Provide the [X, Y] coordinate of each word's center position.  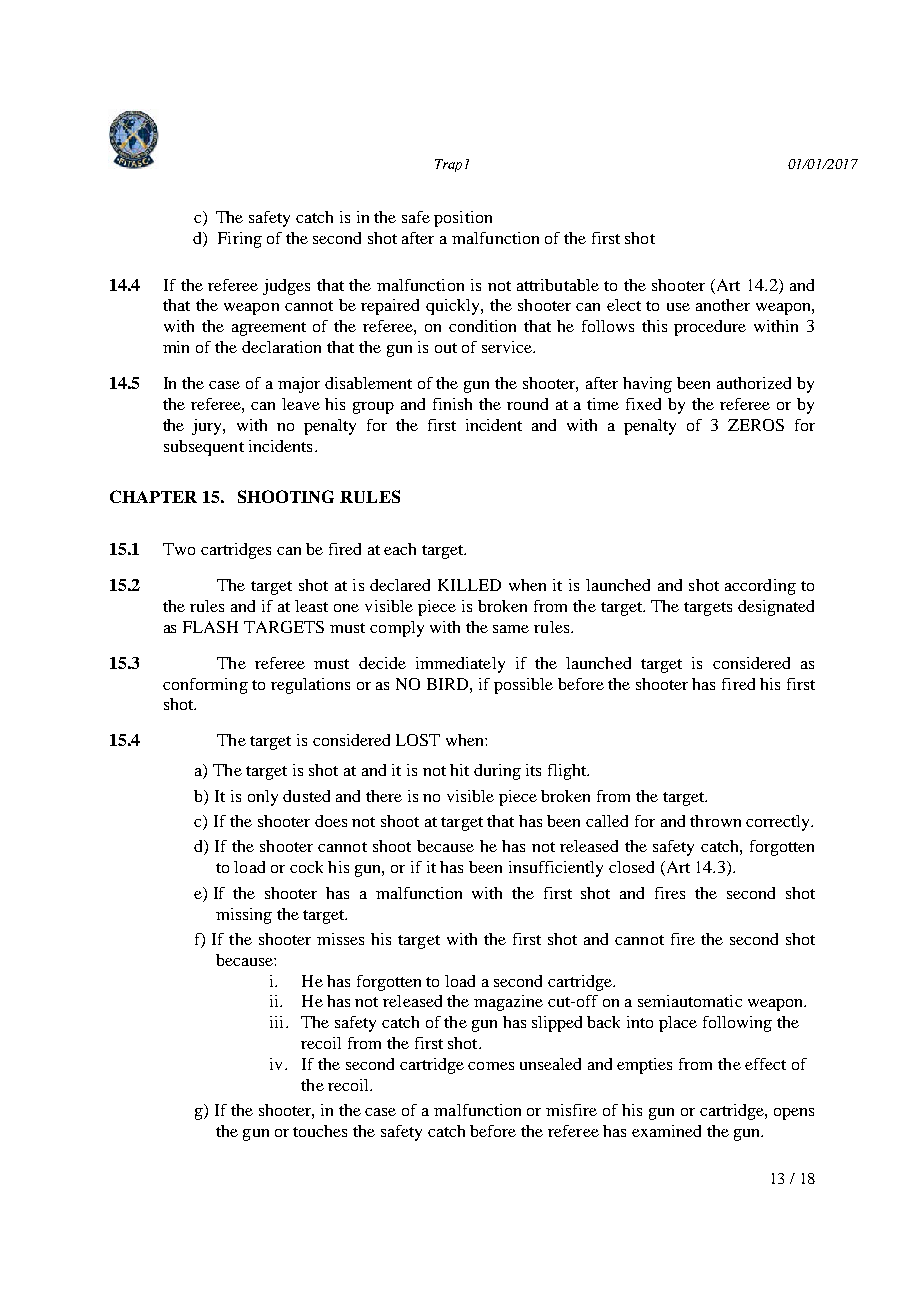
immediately [460, 665]
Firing [240, 240]
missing [244, 916]
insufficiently [556, 869]
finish [452, 404]
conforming [205, 686]
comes [491, 1066]
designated [776, 608]
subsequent [204, 448]
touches [320, 1131]
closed [631, 867]
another [723, 305]
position [463, 219]
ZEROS [756, 425]
